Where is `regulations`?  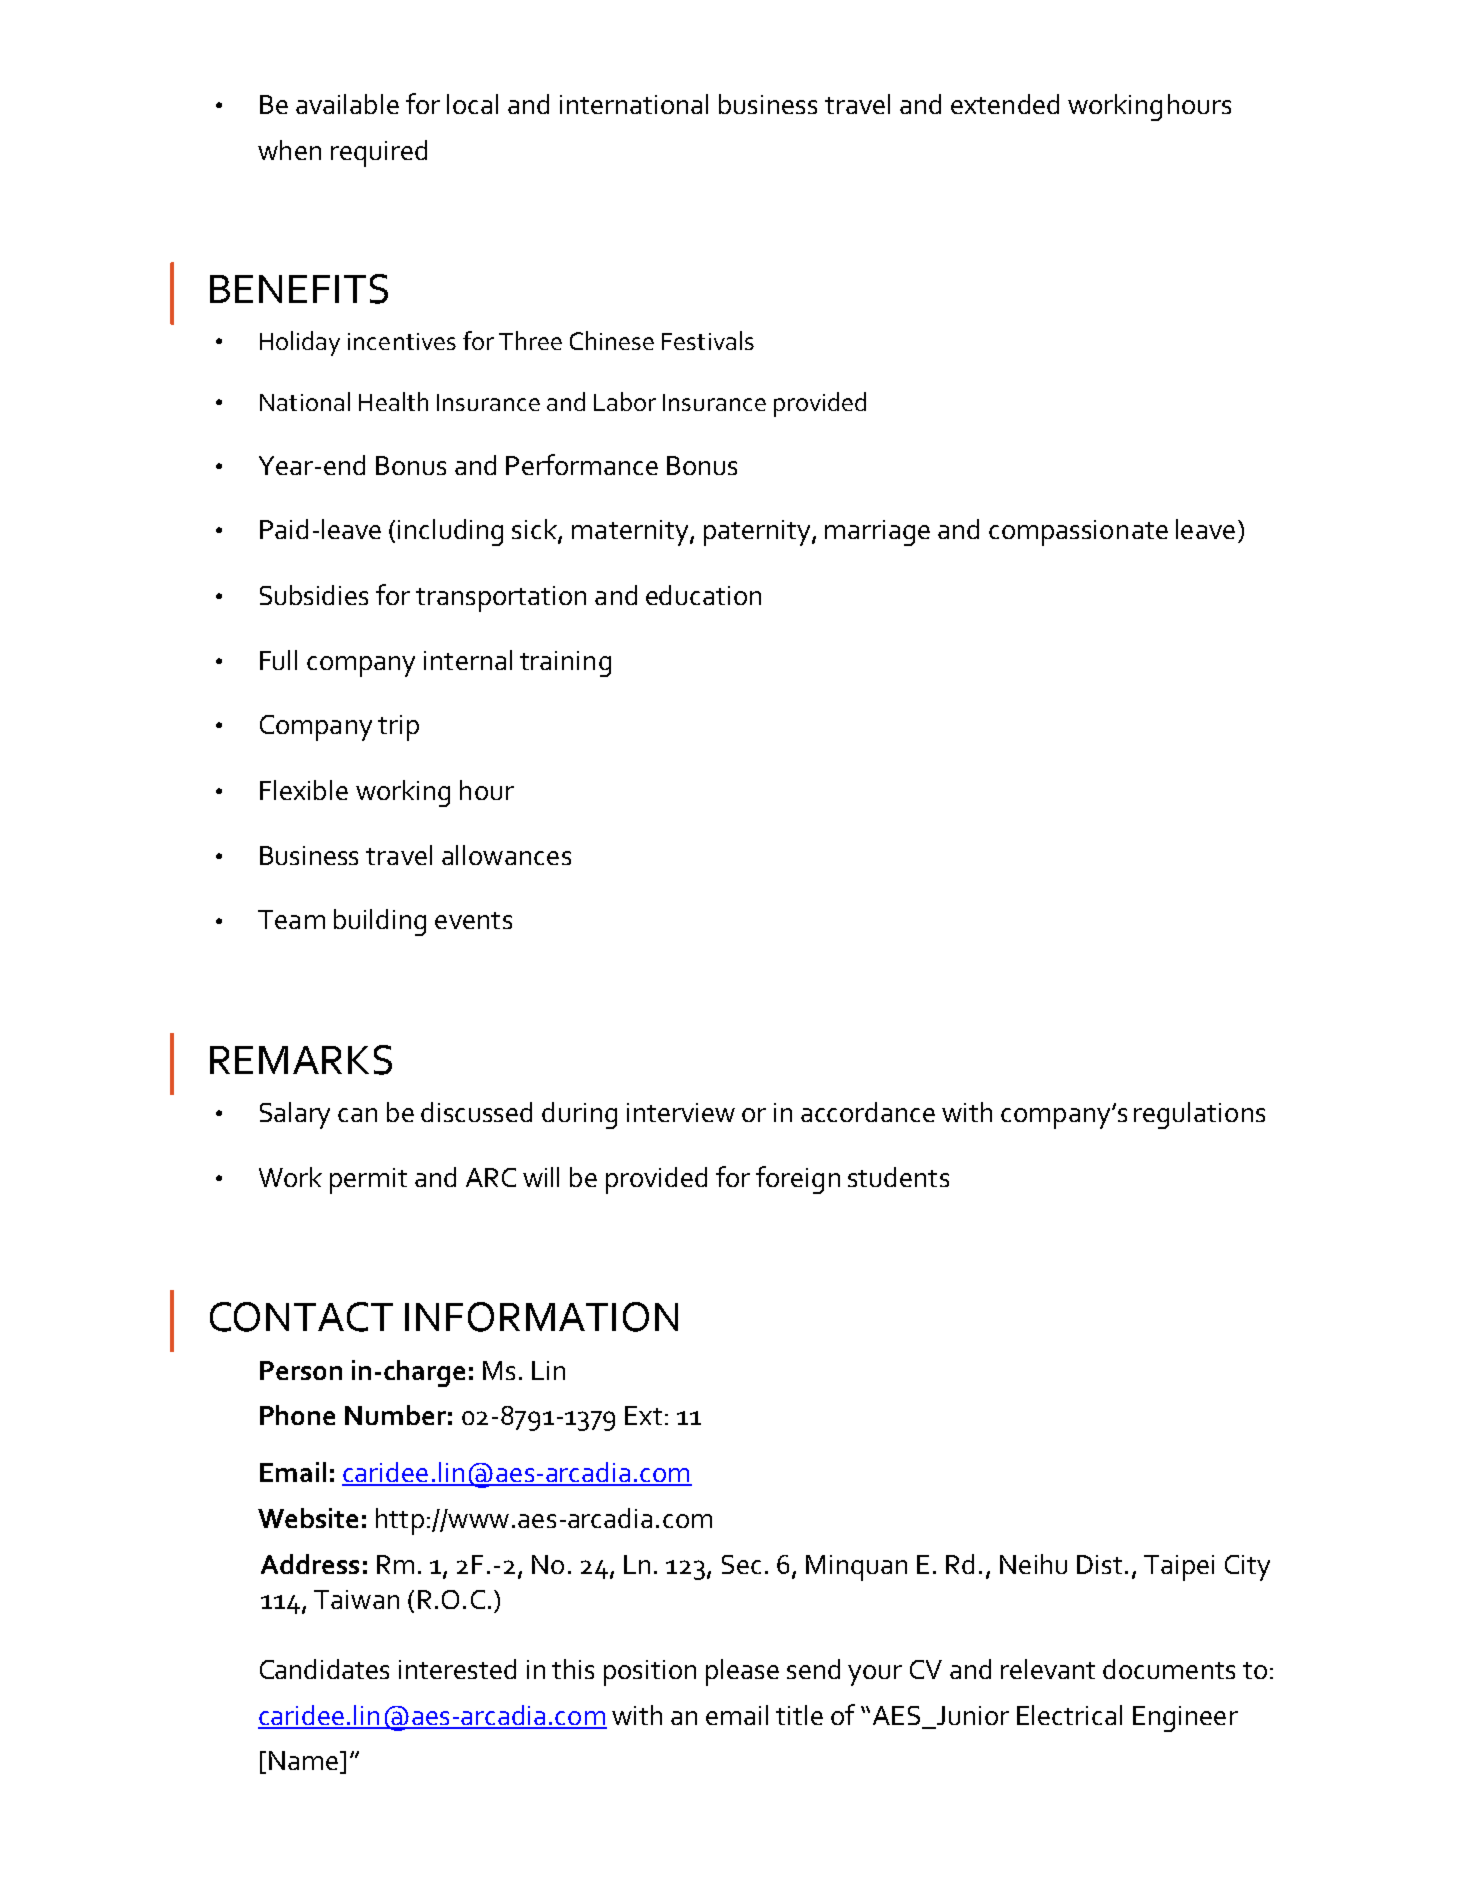
regulations is located at coordinates (1199, 1115).
